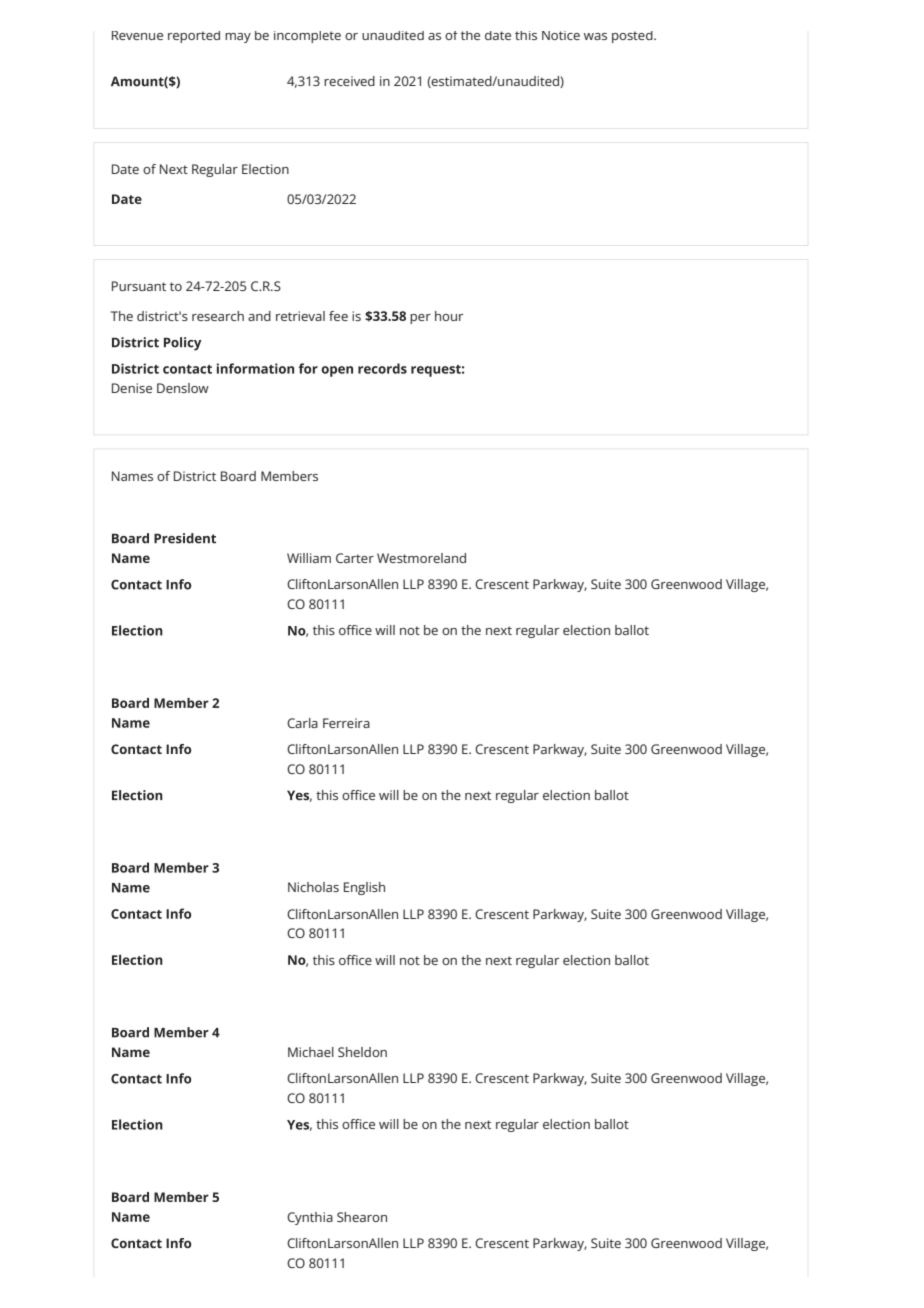  I want to click on reported, so click(194, 37).
